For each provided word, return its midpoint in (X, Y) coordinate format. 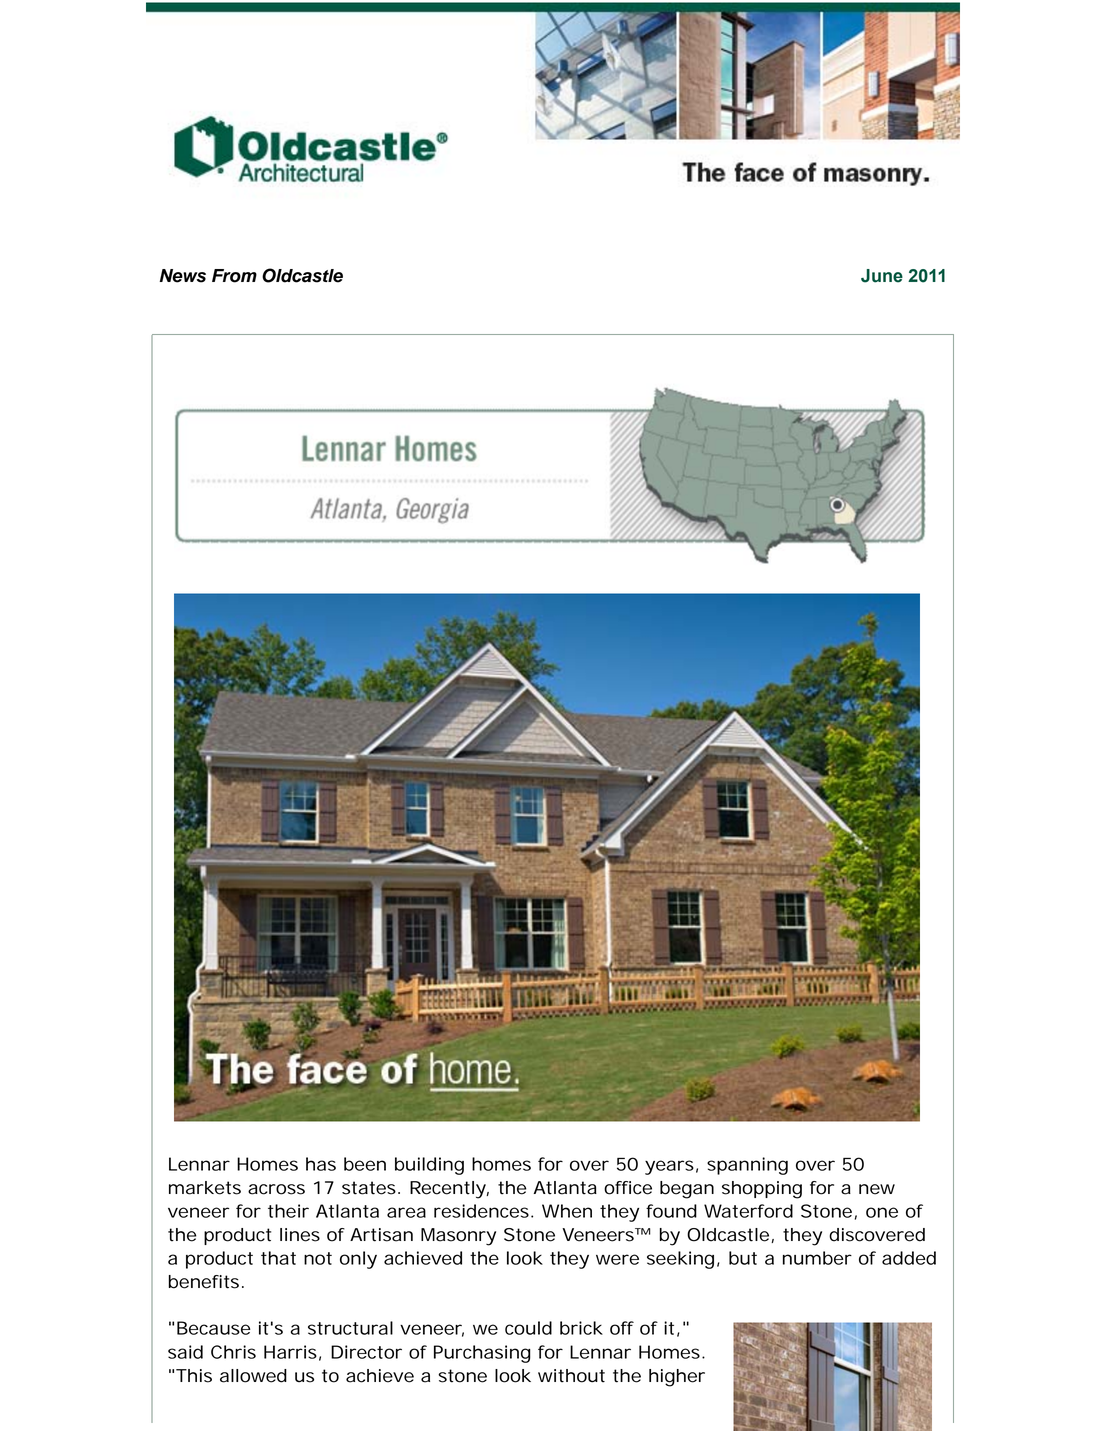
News (182, 276)
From (234, 276)
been (365, 1164)
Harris (290, 1352)
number (817, 1258)
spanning (747, 1166)
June (882, 276)
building (429, 1166)
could (528, 1328)
